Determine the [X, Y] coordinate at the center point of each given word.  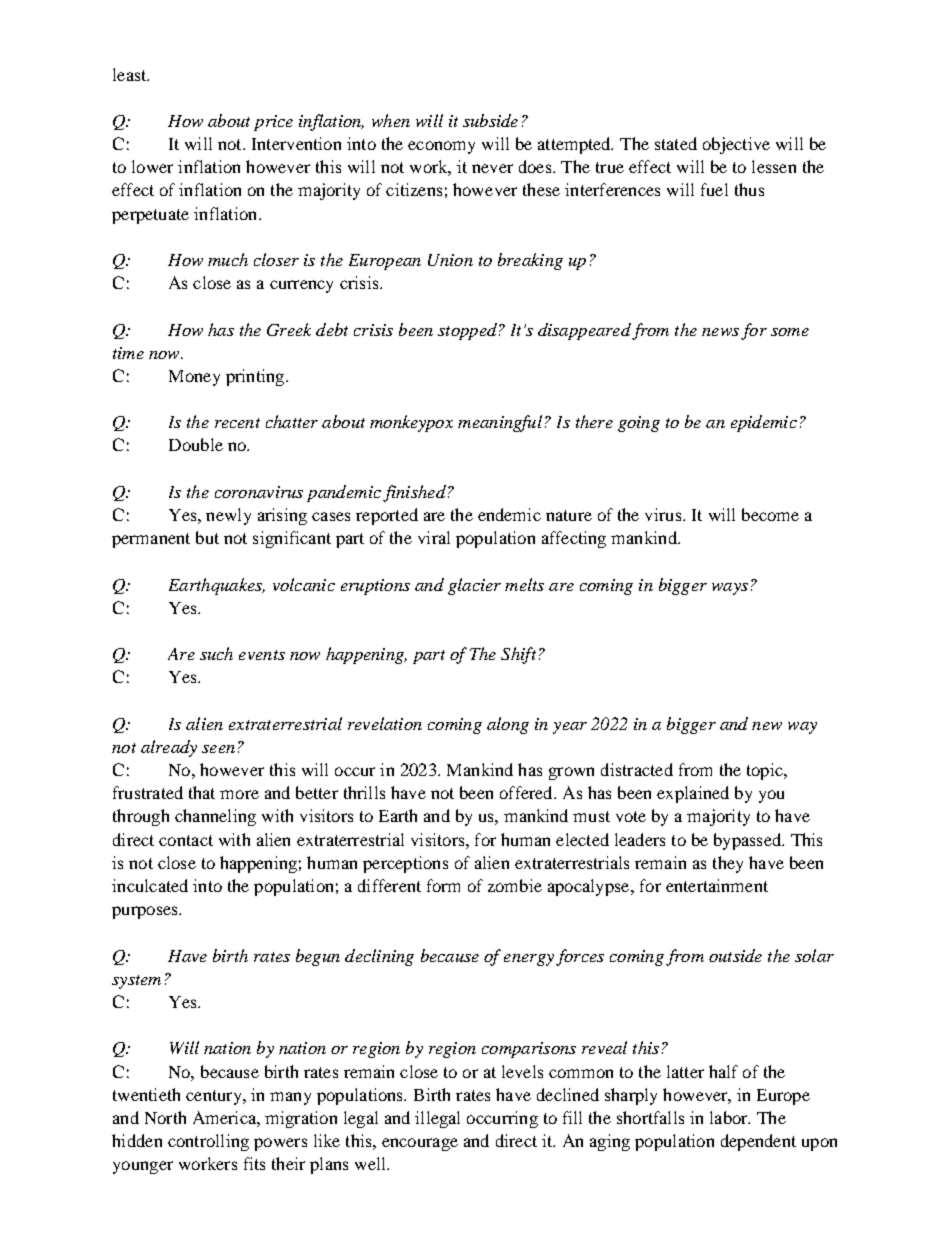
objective [736, 145]
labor [730, 1117]
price [273, 123]
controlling [208, 1142]
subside [490, 120]
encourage [420, 1144]
